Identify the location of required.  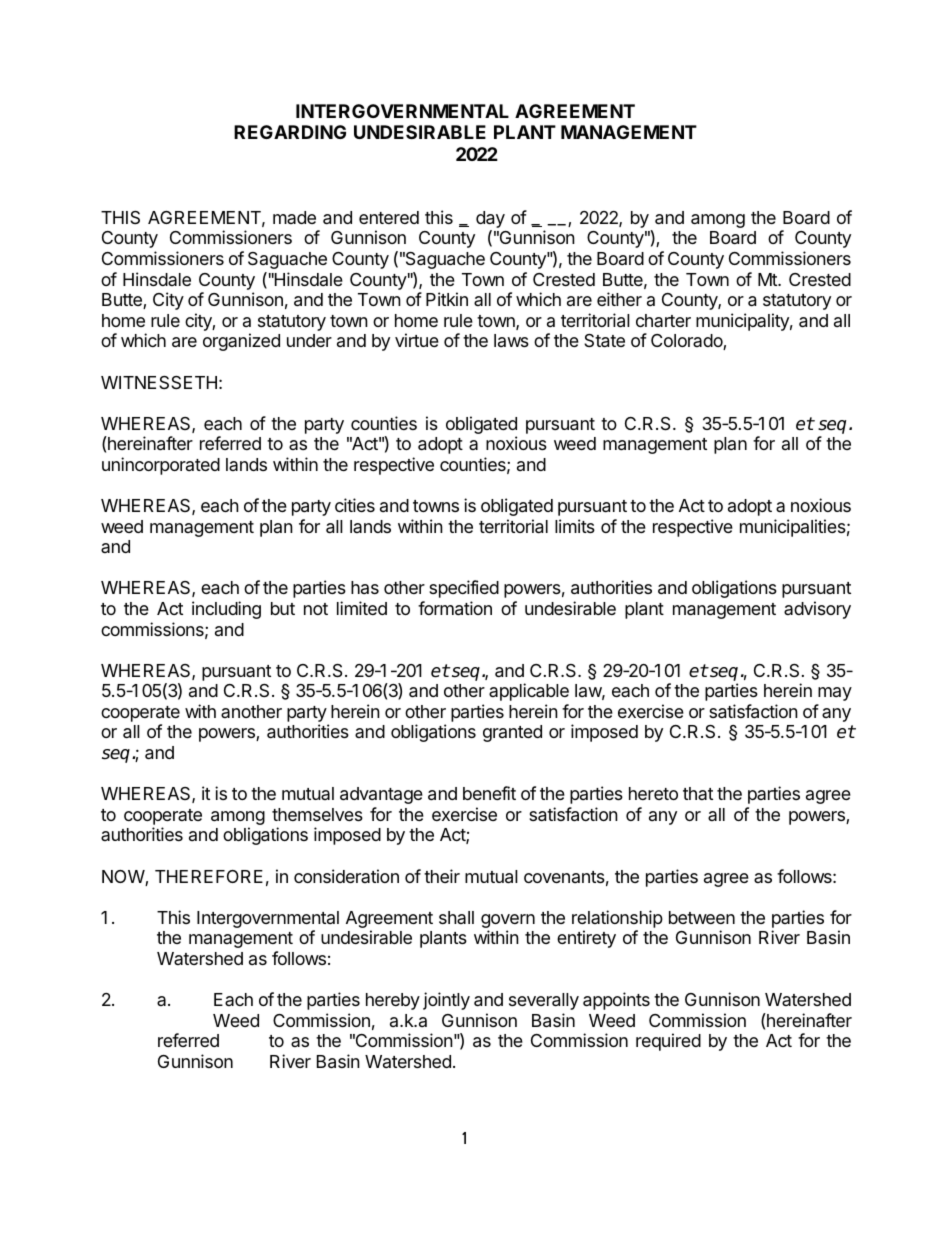
(668, 1042).
